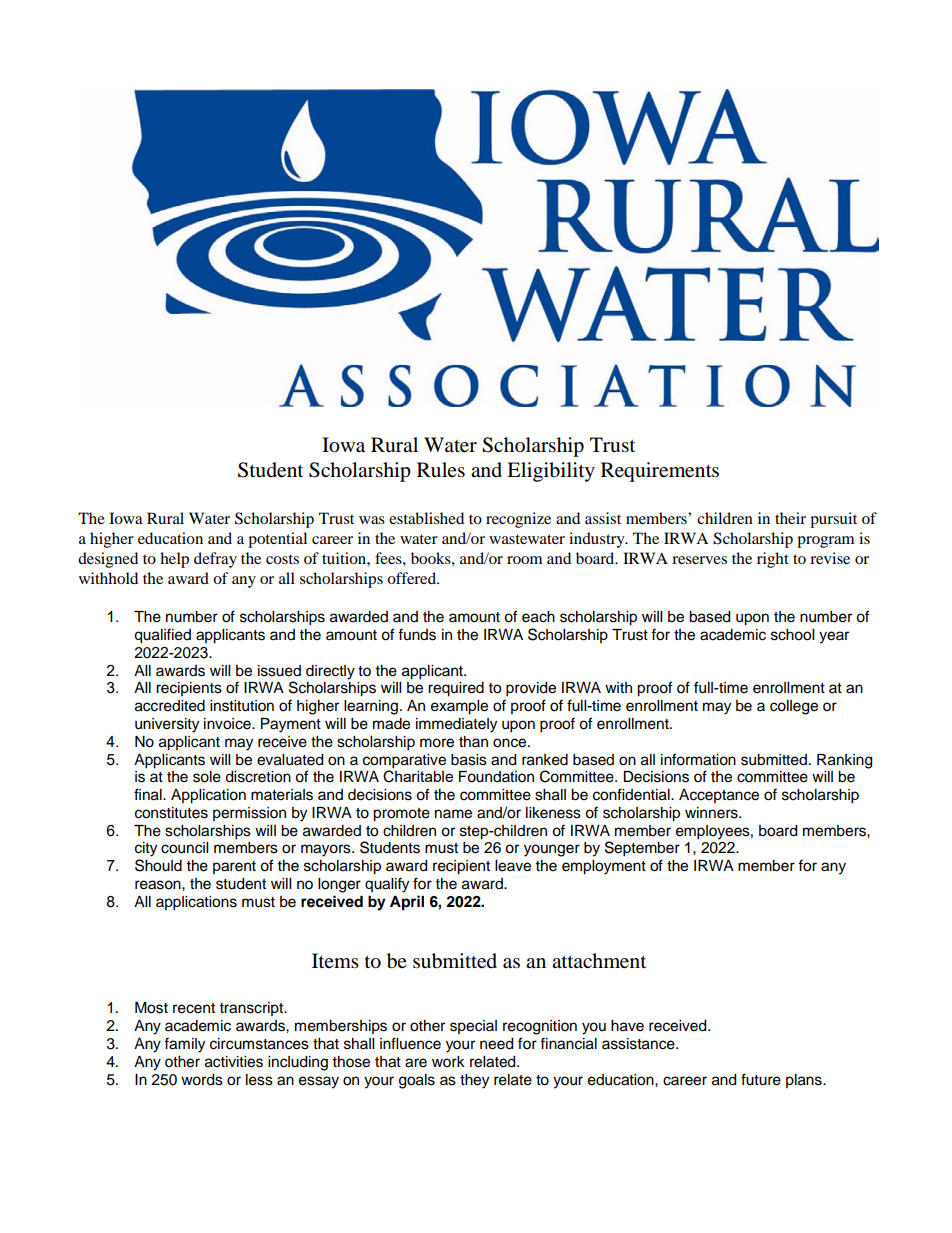 The width and height of the screenshot is (952, 1233). What do you see at coordinates (234, 1062) in the screenshot?
I see `activities` at bounding box center [234, 1062].
